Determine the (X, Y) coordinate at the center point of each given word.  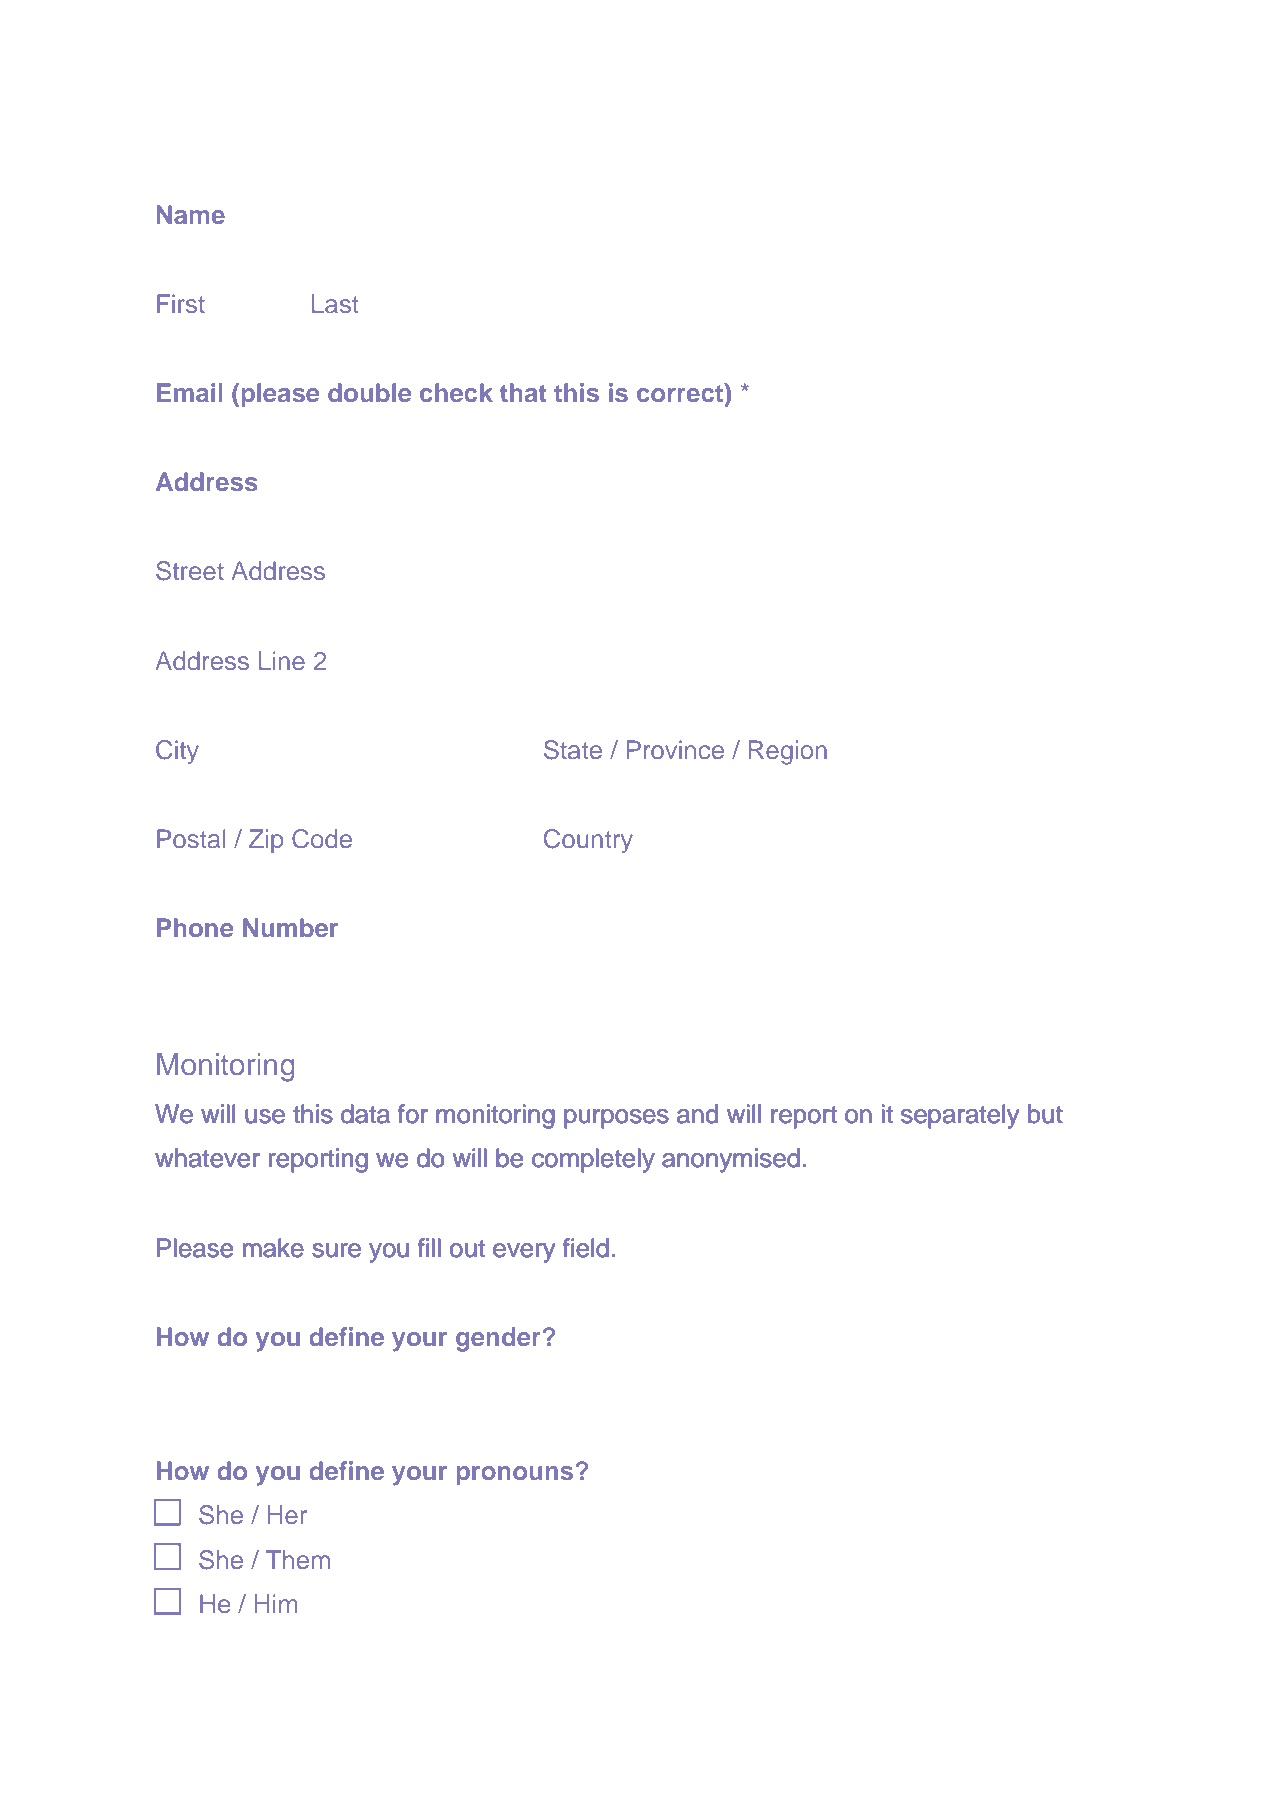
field (586, 1248)
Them (298, 1559)
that (523, 392)
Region (788, 752)
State (573, 750)
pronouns (515, 1475)
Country (588, 841)
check (456, 392)
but (1045, 1114)
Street (190, 571)
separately (960, 1116)
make (273, 1248)
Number (290, 927)
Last (335, 303)
